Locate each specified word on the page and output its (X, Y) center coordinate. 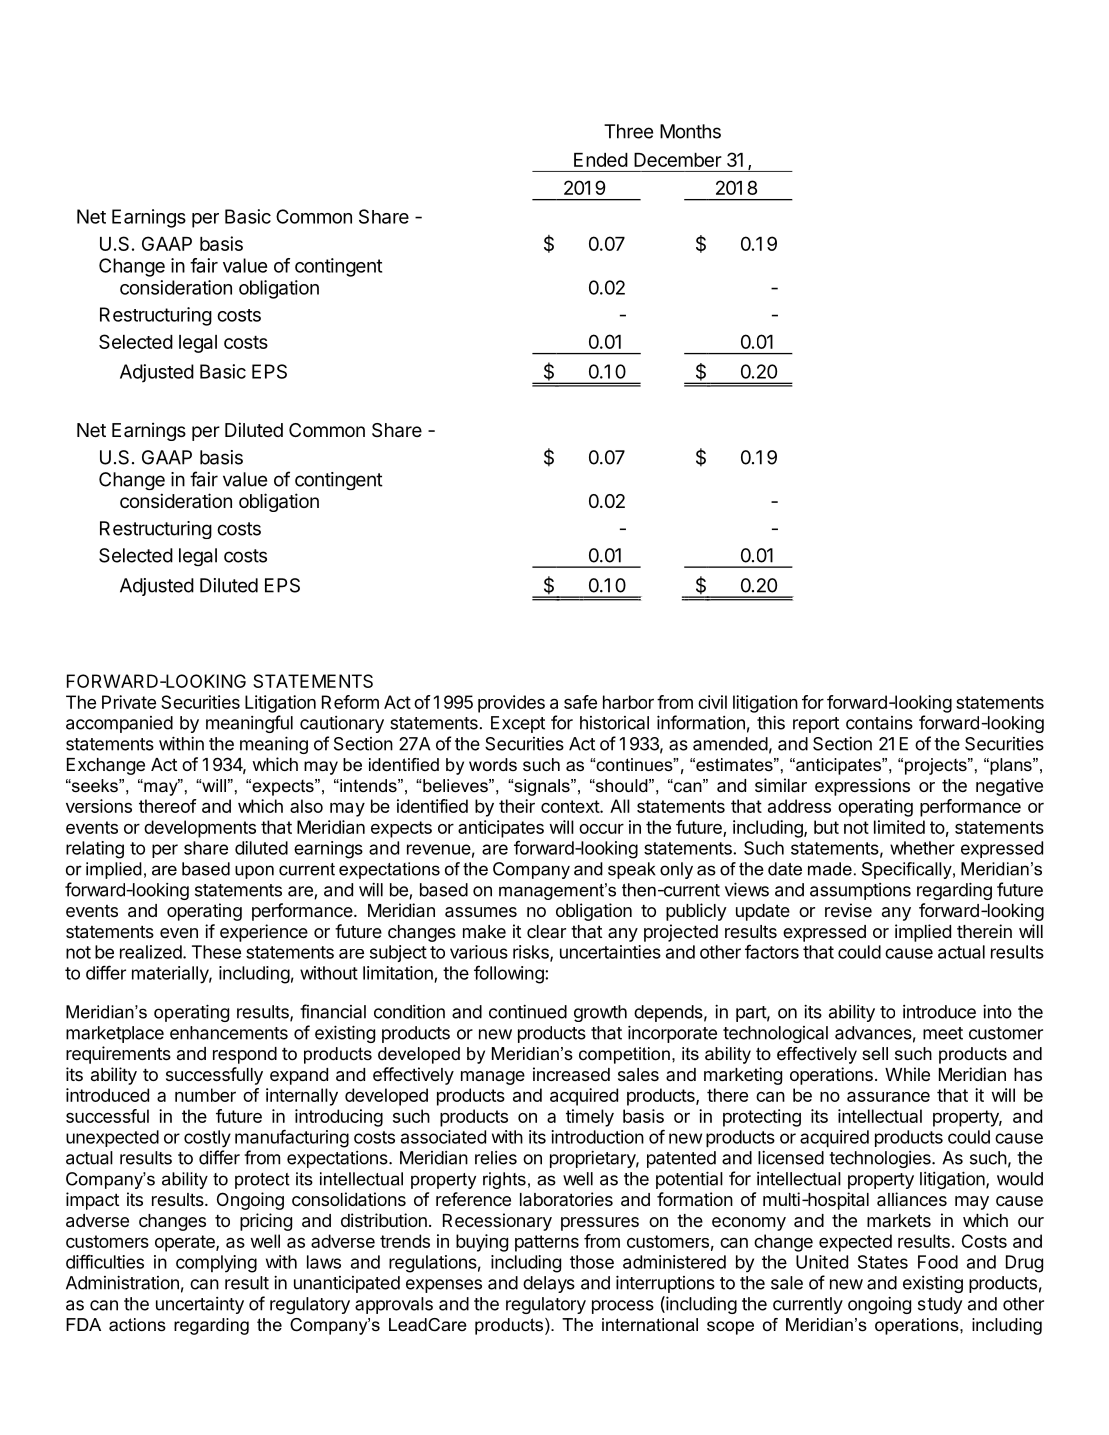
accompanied (119, 724)
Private (129, 702)
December (678, 160)
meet (943, 1033)
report (816, 725)
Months (690, 131)
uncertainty (200, 1305)
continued (528, 1011)
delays (549, 1284)
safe (580, 702)
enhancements (229, 1033)
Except (518, 724)
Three (628, 131)
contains (879, 723)
